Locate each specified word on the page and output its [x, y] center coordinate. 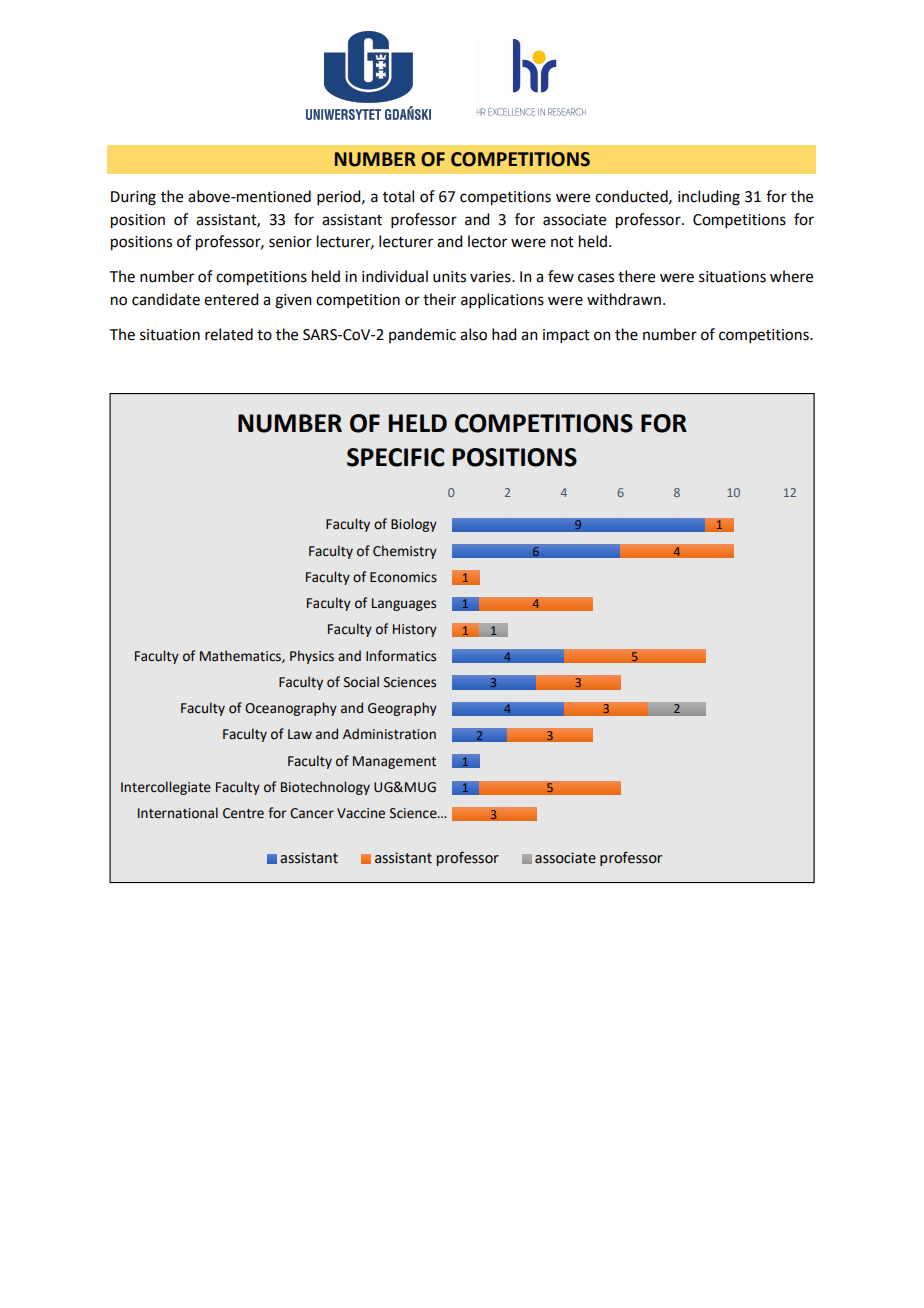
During [133, 198]
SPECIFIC [396, 457]
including [709, 198]
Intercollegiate [166, 788]
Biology [414, 525]
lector [487, 241]
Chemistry [405, 552]
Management [394, 762]
